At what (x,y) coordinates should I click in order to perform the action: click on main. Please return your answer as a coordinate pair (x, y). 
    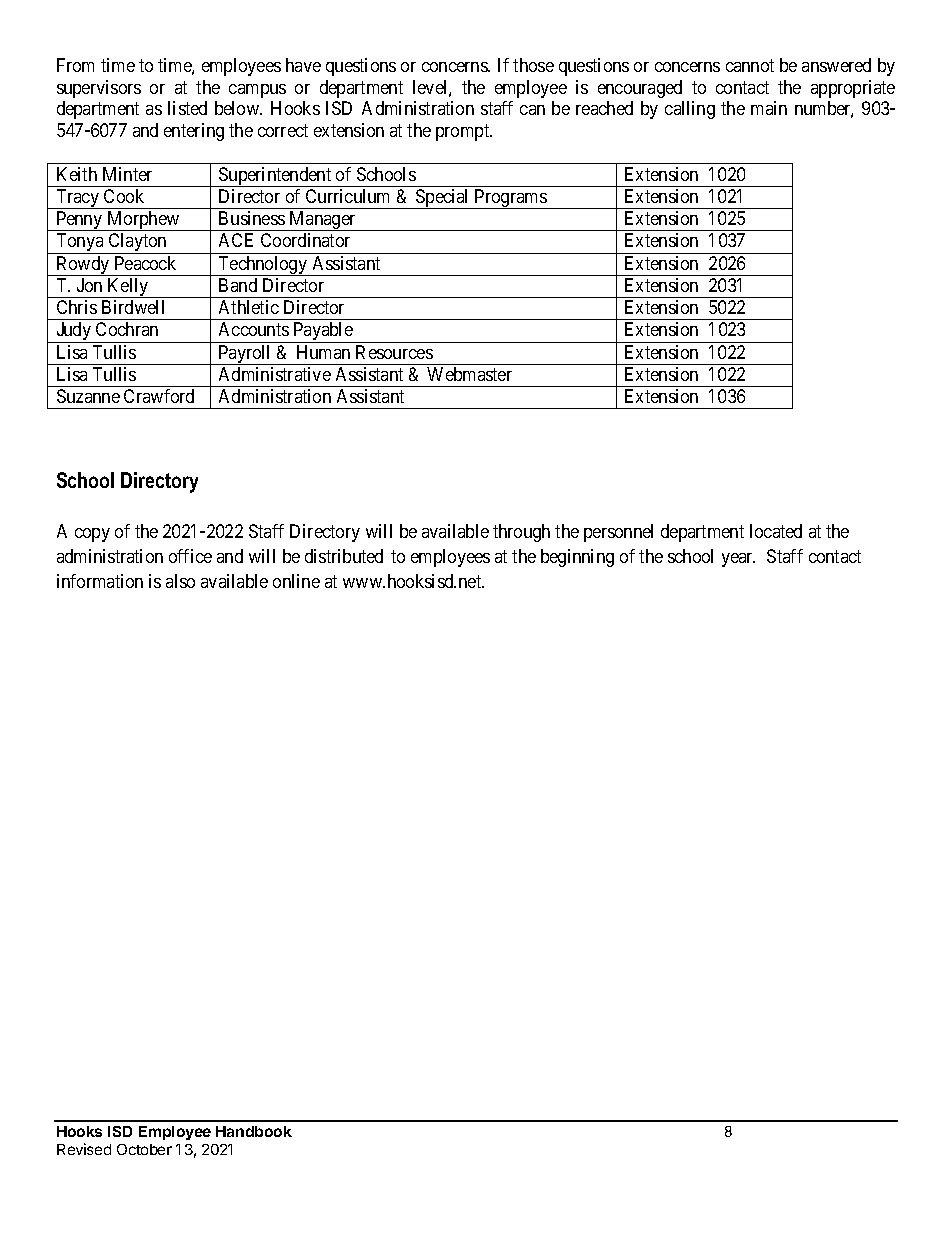
    Looking at the image, I should click on (769, 108).
